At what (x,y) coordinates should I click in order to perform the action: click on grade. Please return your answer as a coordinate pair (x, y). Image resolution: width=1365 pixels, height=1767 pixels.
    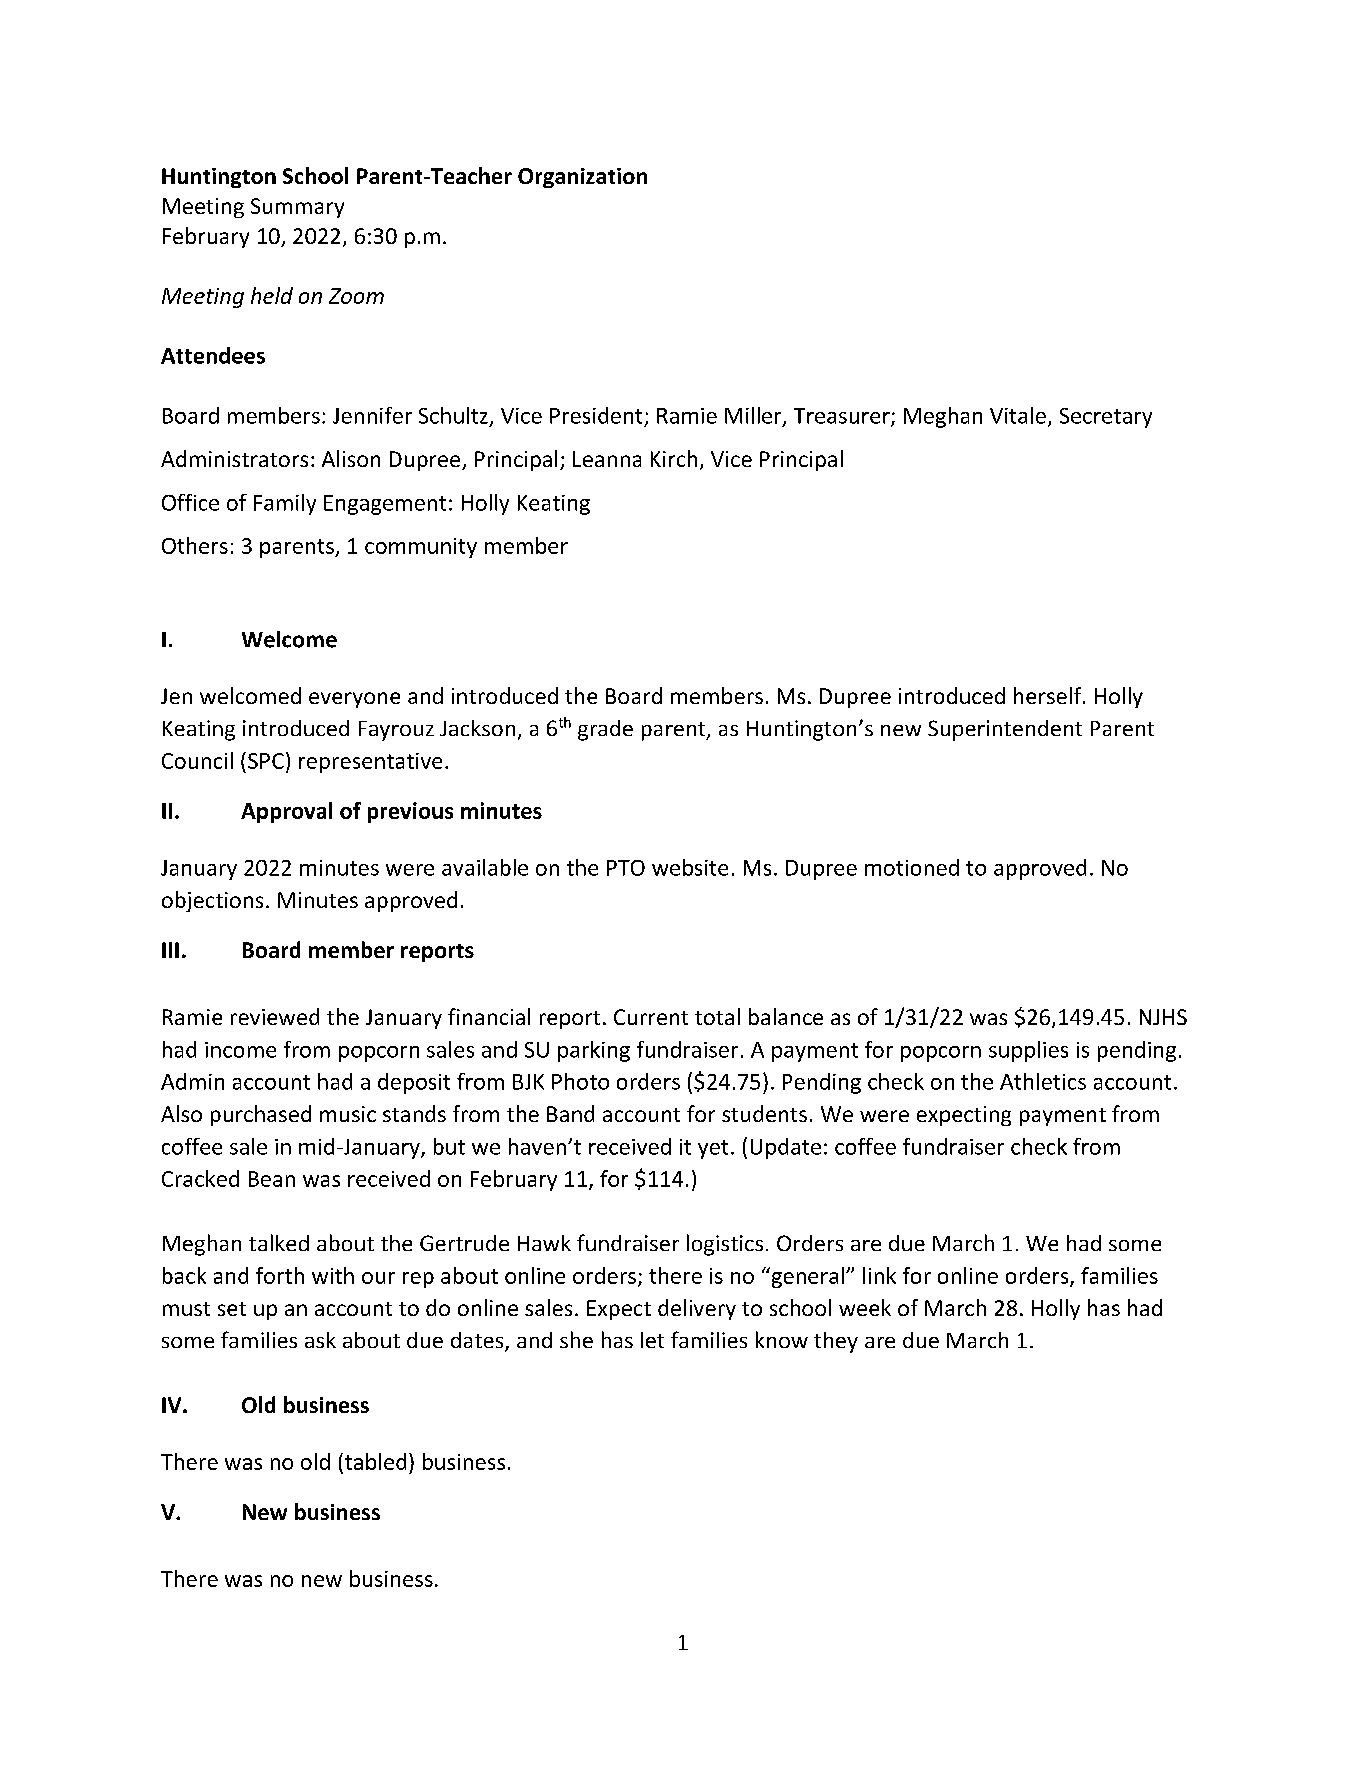
    Looking at the image, I should click on (605, 730).
